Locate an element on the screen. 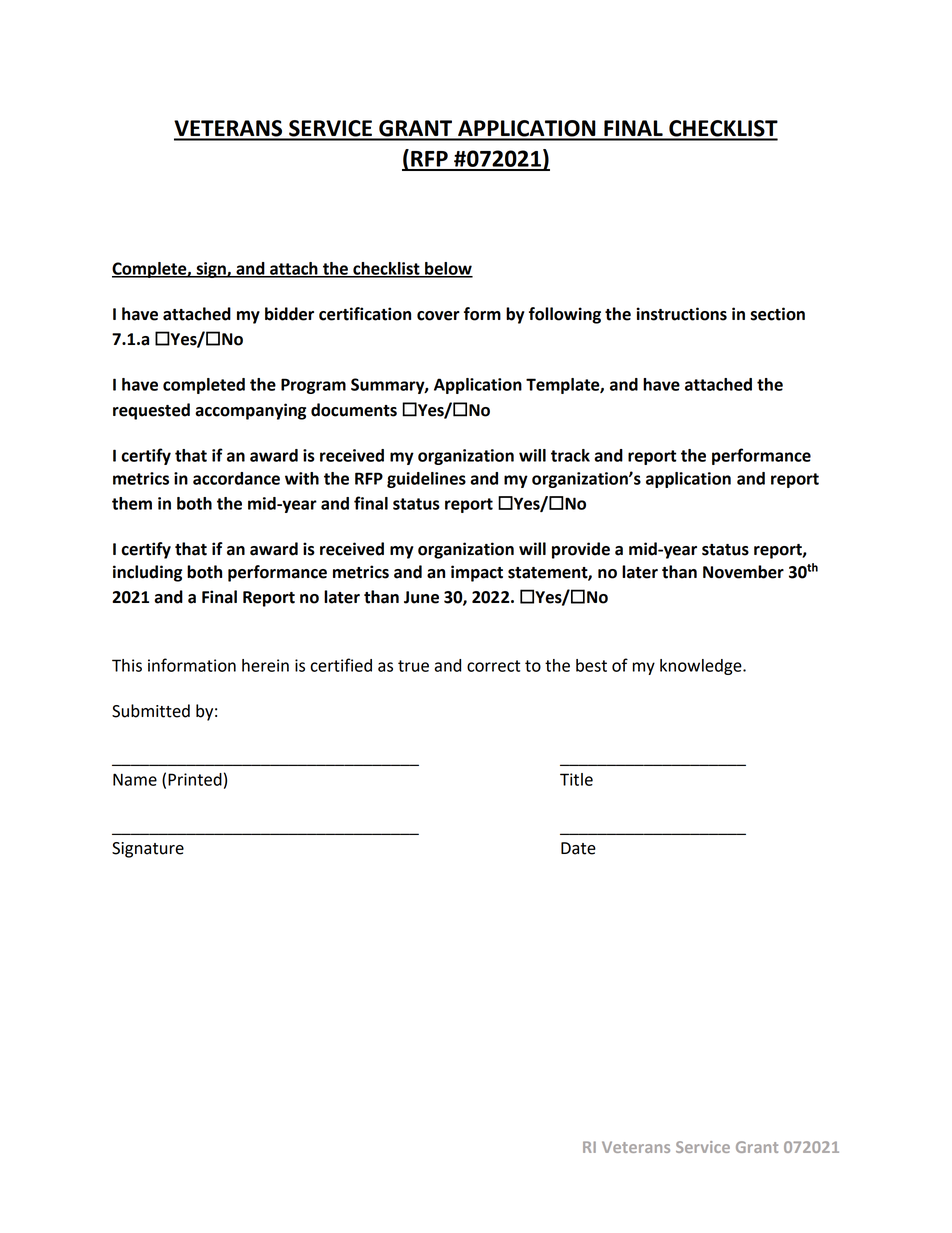  true is located at coordinates (413, 666).
